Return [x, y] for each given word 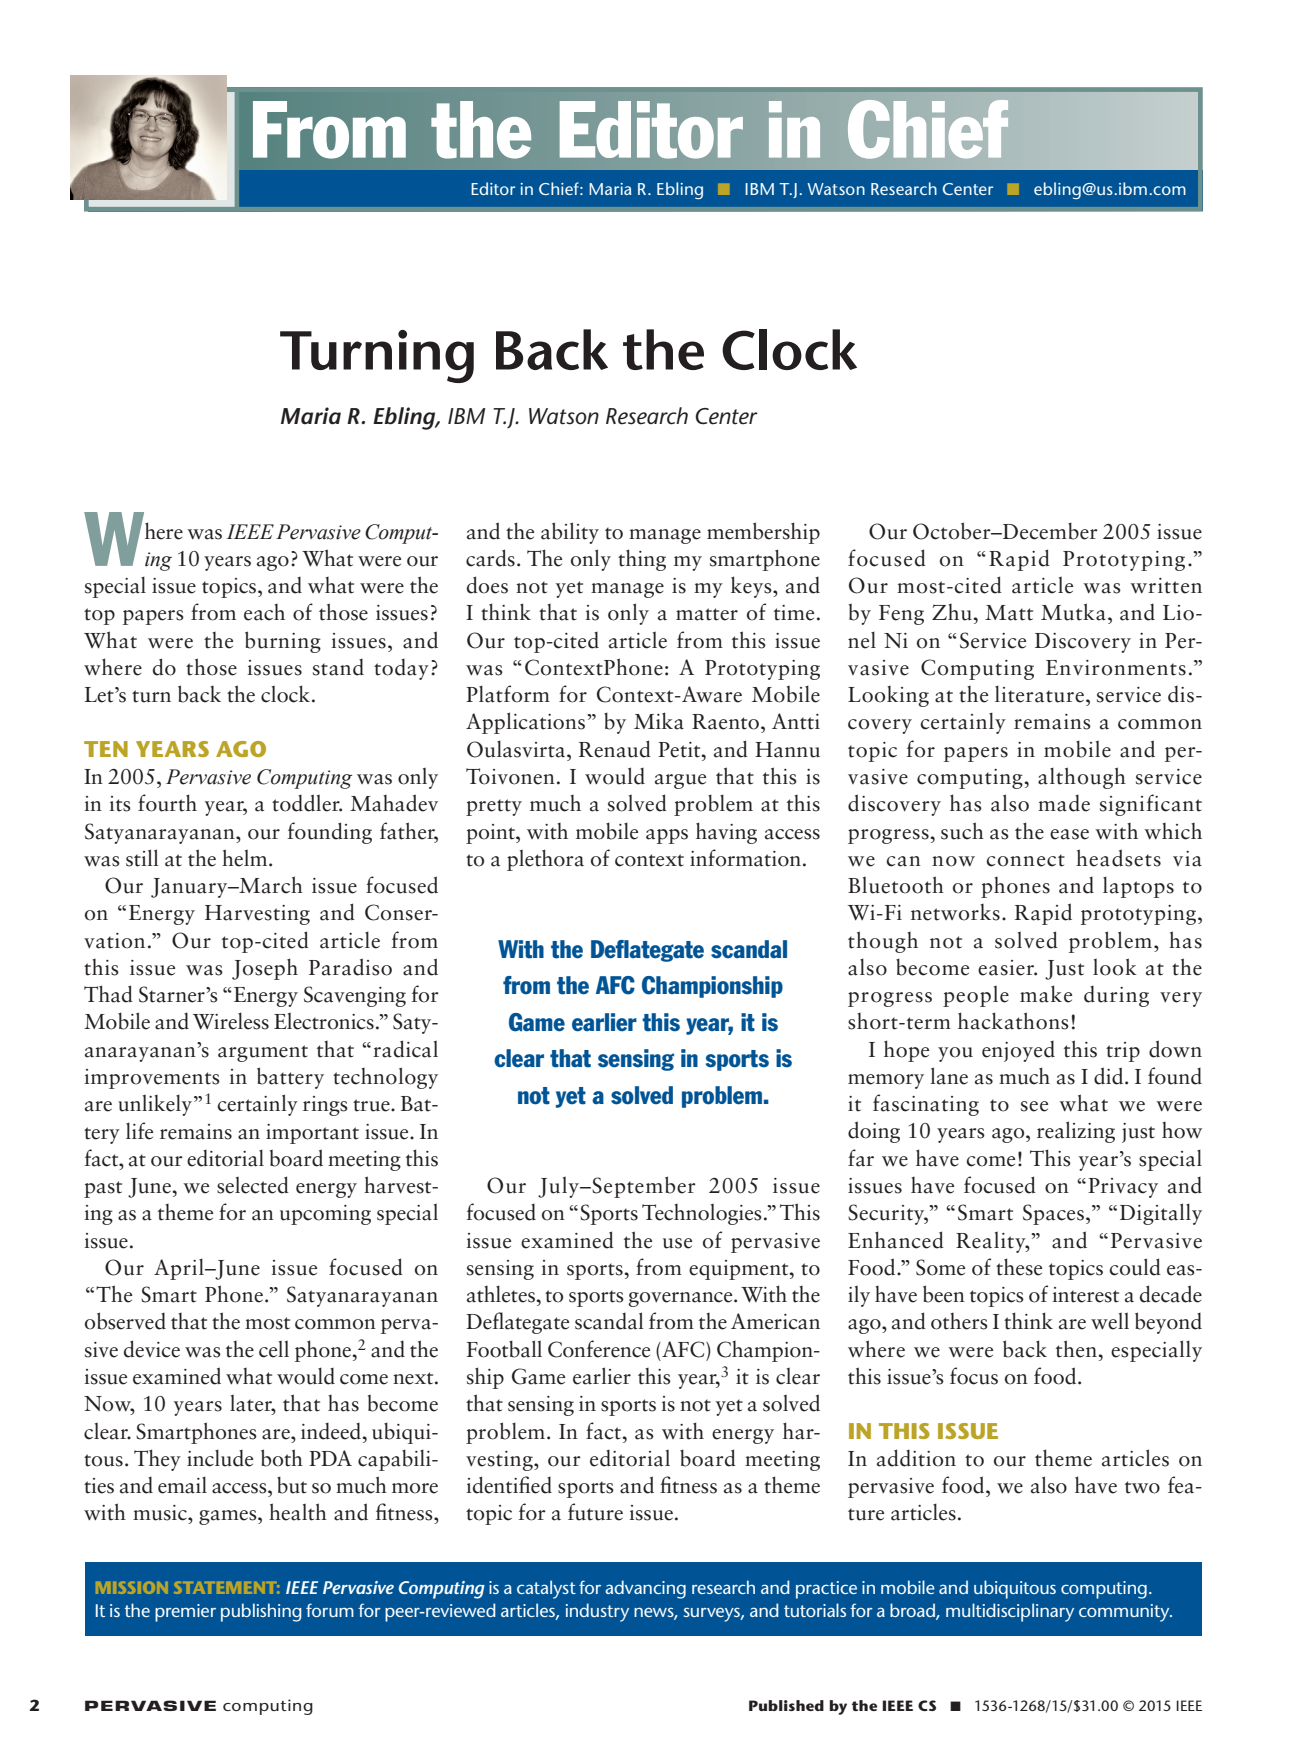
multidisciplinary [1010, 1612]
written [1166, 586]
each [264, 612]
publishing [261, 1612]
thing [642, 560]
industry [597, 1612]
